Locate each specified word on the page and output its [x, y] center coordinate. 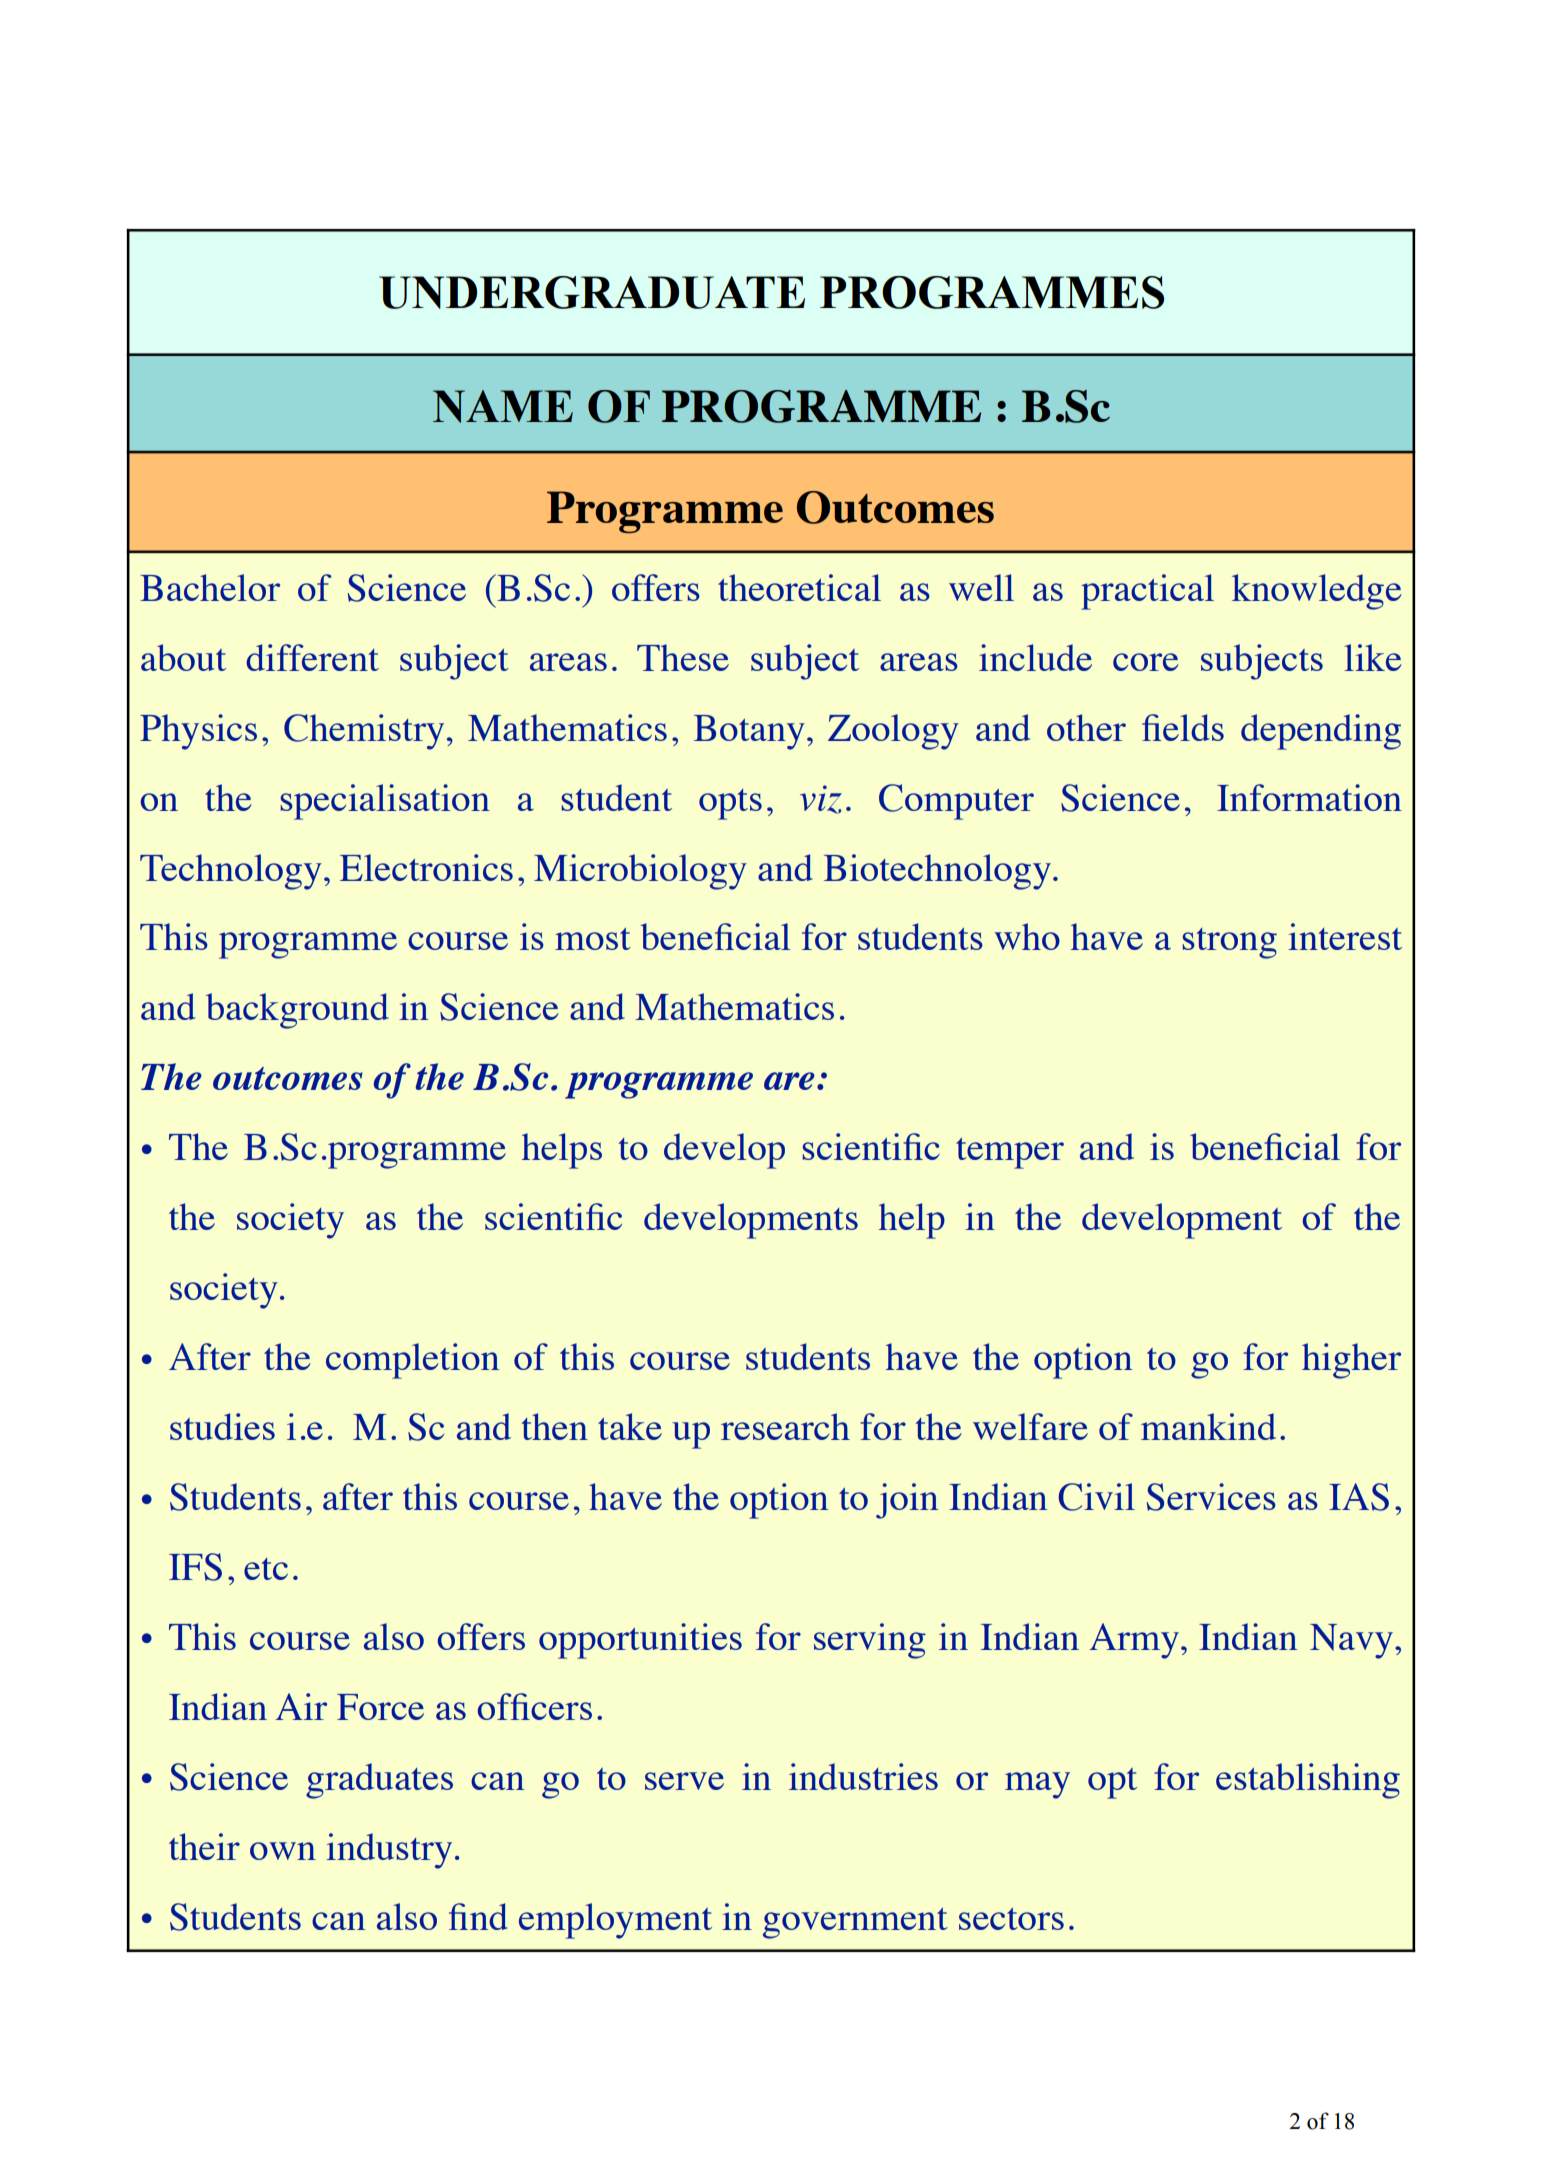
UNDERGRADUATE [592, 292]
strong [1230, 943]
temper [1010, 1153]
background [297, 1011]
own [283, 1851]
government [855, 1923]
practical [1147, 592]
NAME [503, 406]
